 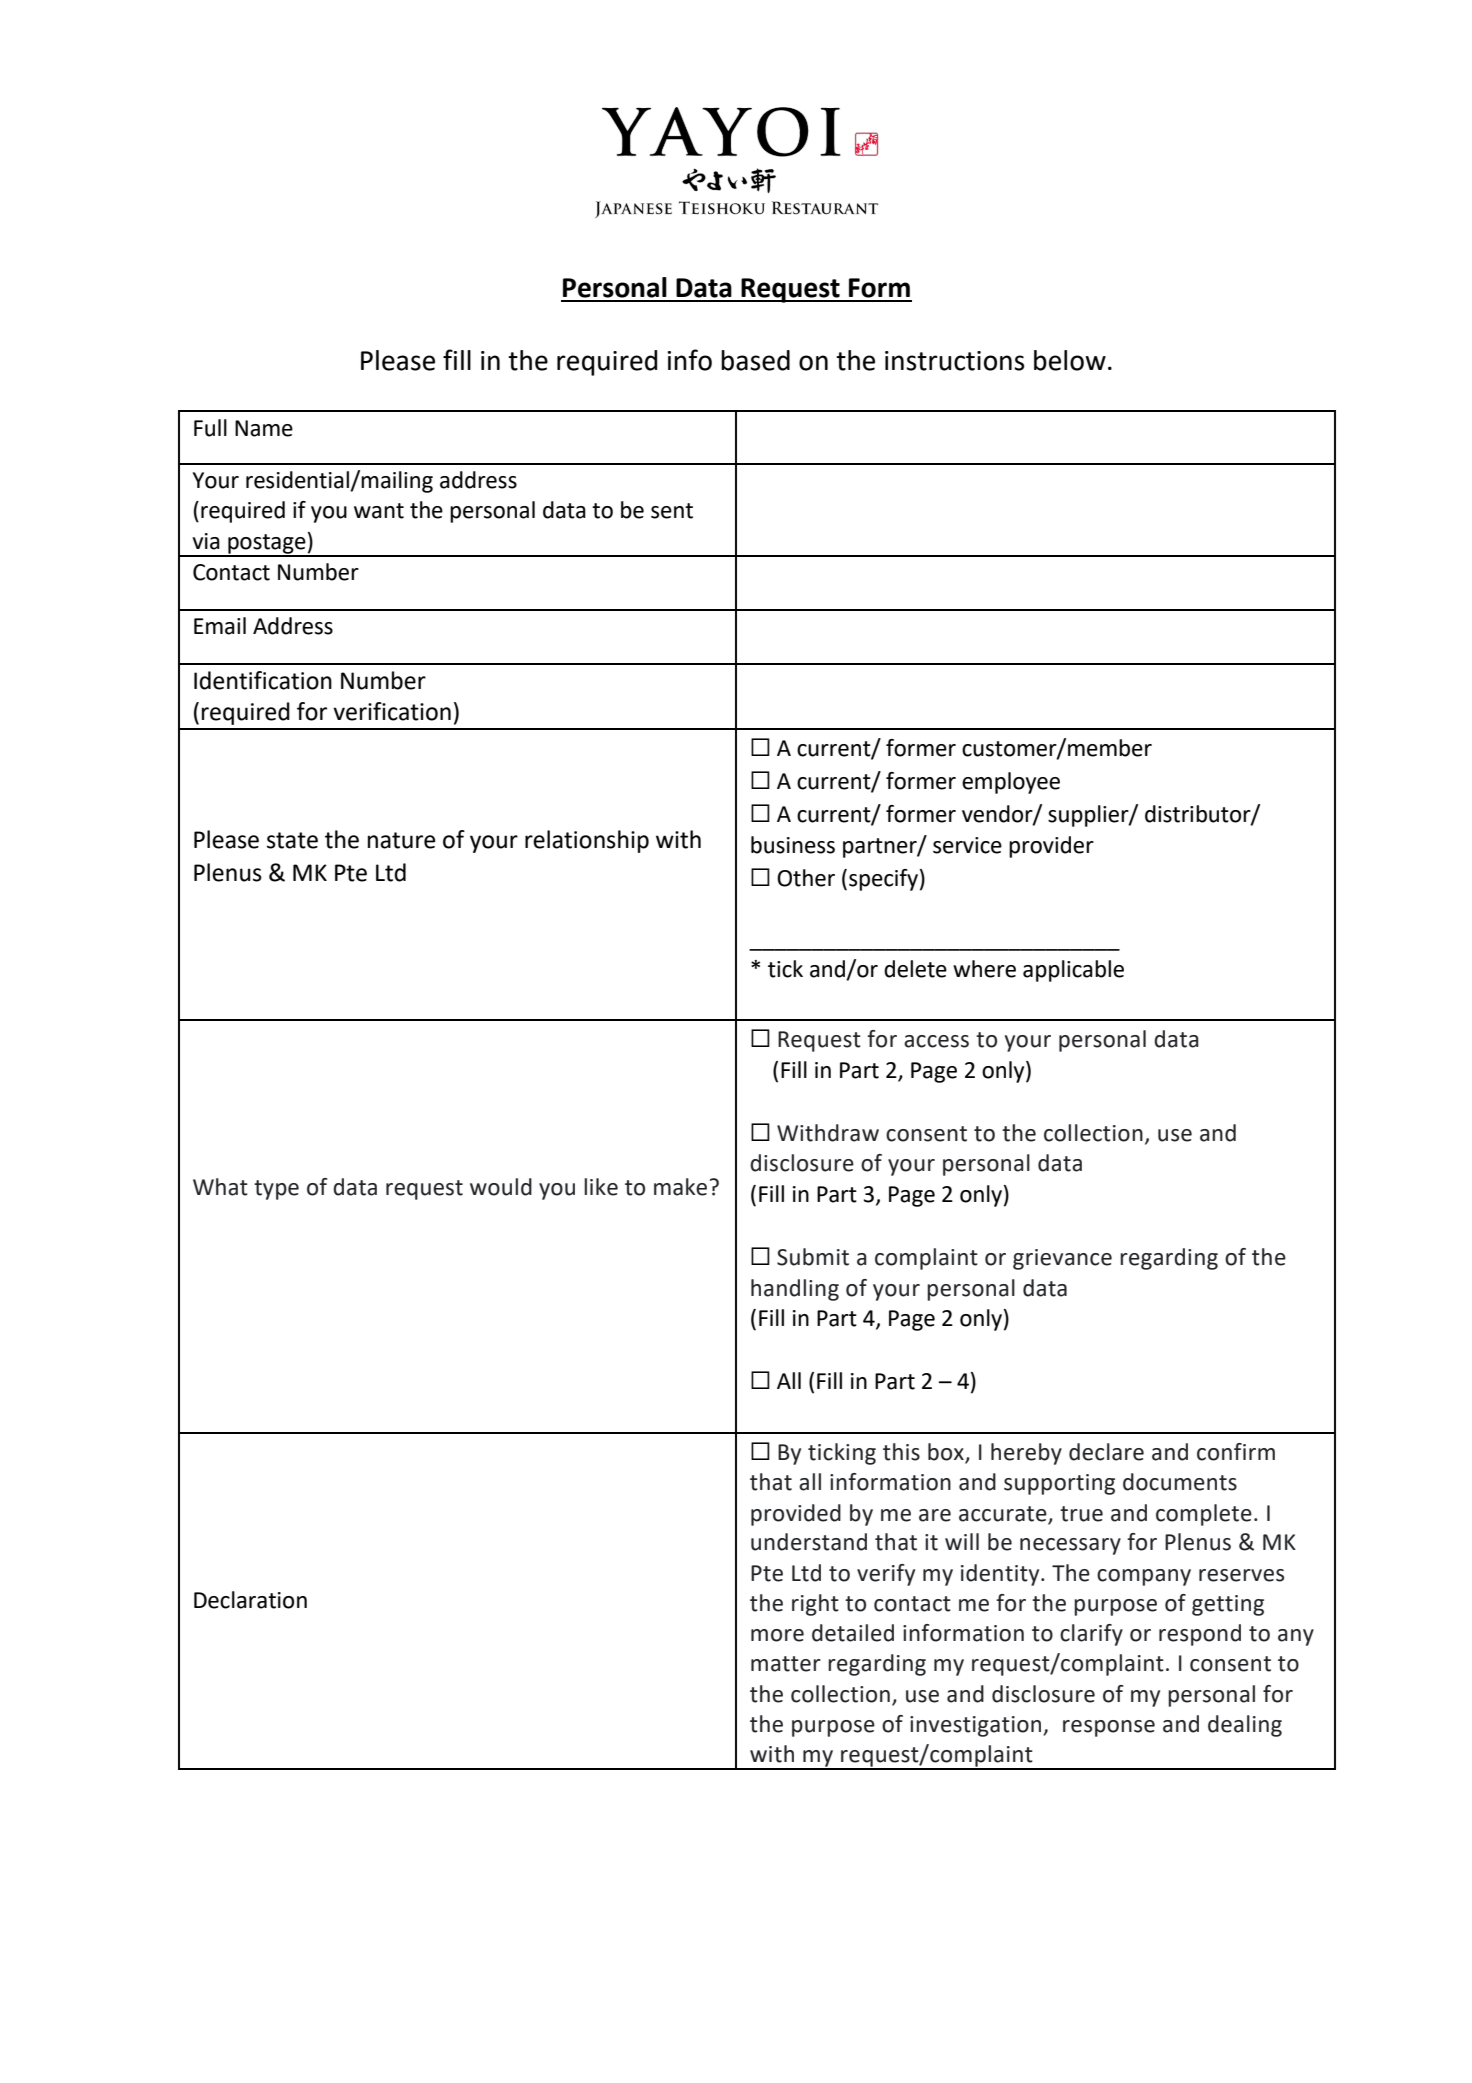 What do you see at coordinates (250, 1600) in the screenshot?
I see `Declaration` at bounding box center [250, 1600].
